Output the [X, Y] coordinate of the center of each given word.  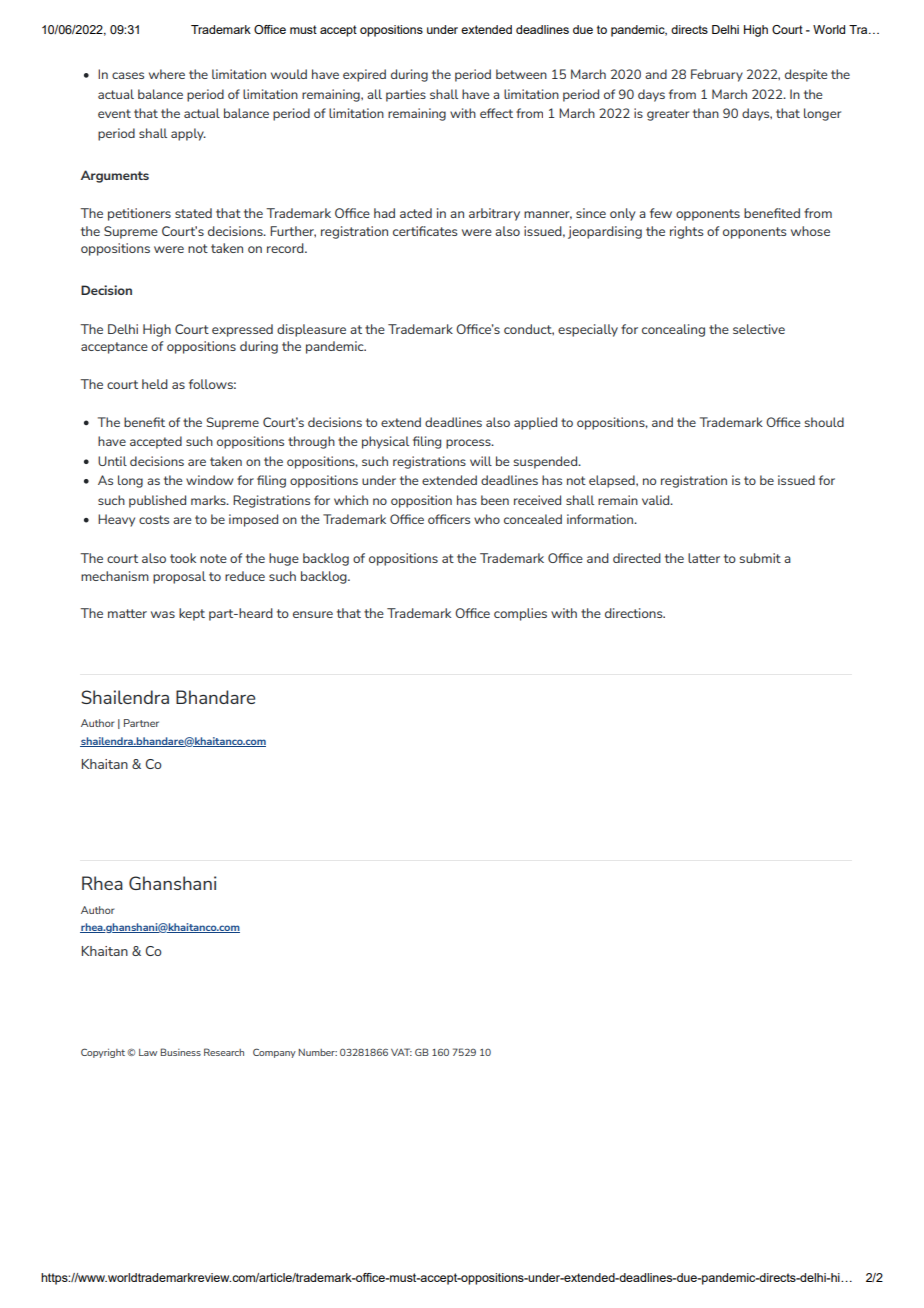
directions [635, 613]
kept [192, 614]
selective [759, 329]
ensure [313, 614]
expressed [242, 330]
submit [760, 558]
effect [496, 113]
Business [180, 1052]
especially [588, 330]
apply [188, 134]
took [183, 558]
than [706, 113]
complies [520, 614]
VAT [401, 1052]
